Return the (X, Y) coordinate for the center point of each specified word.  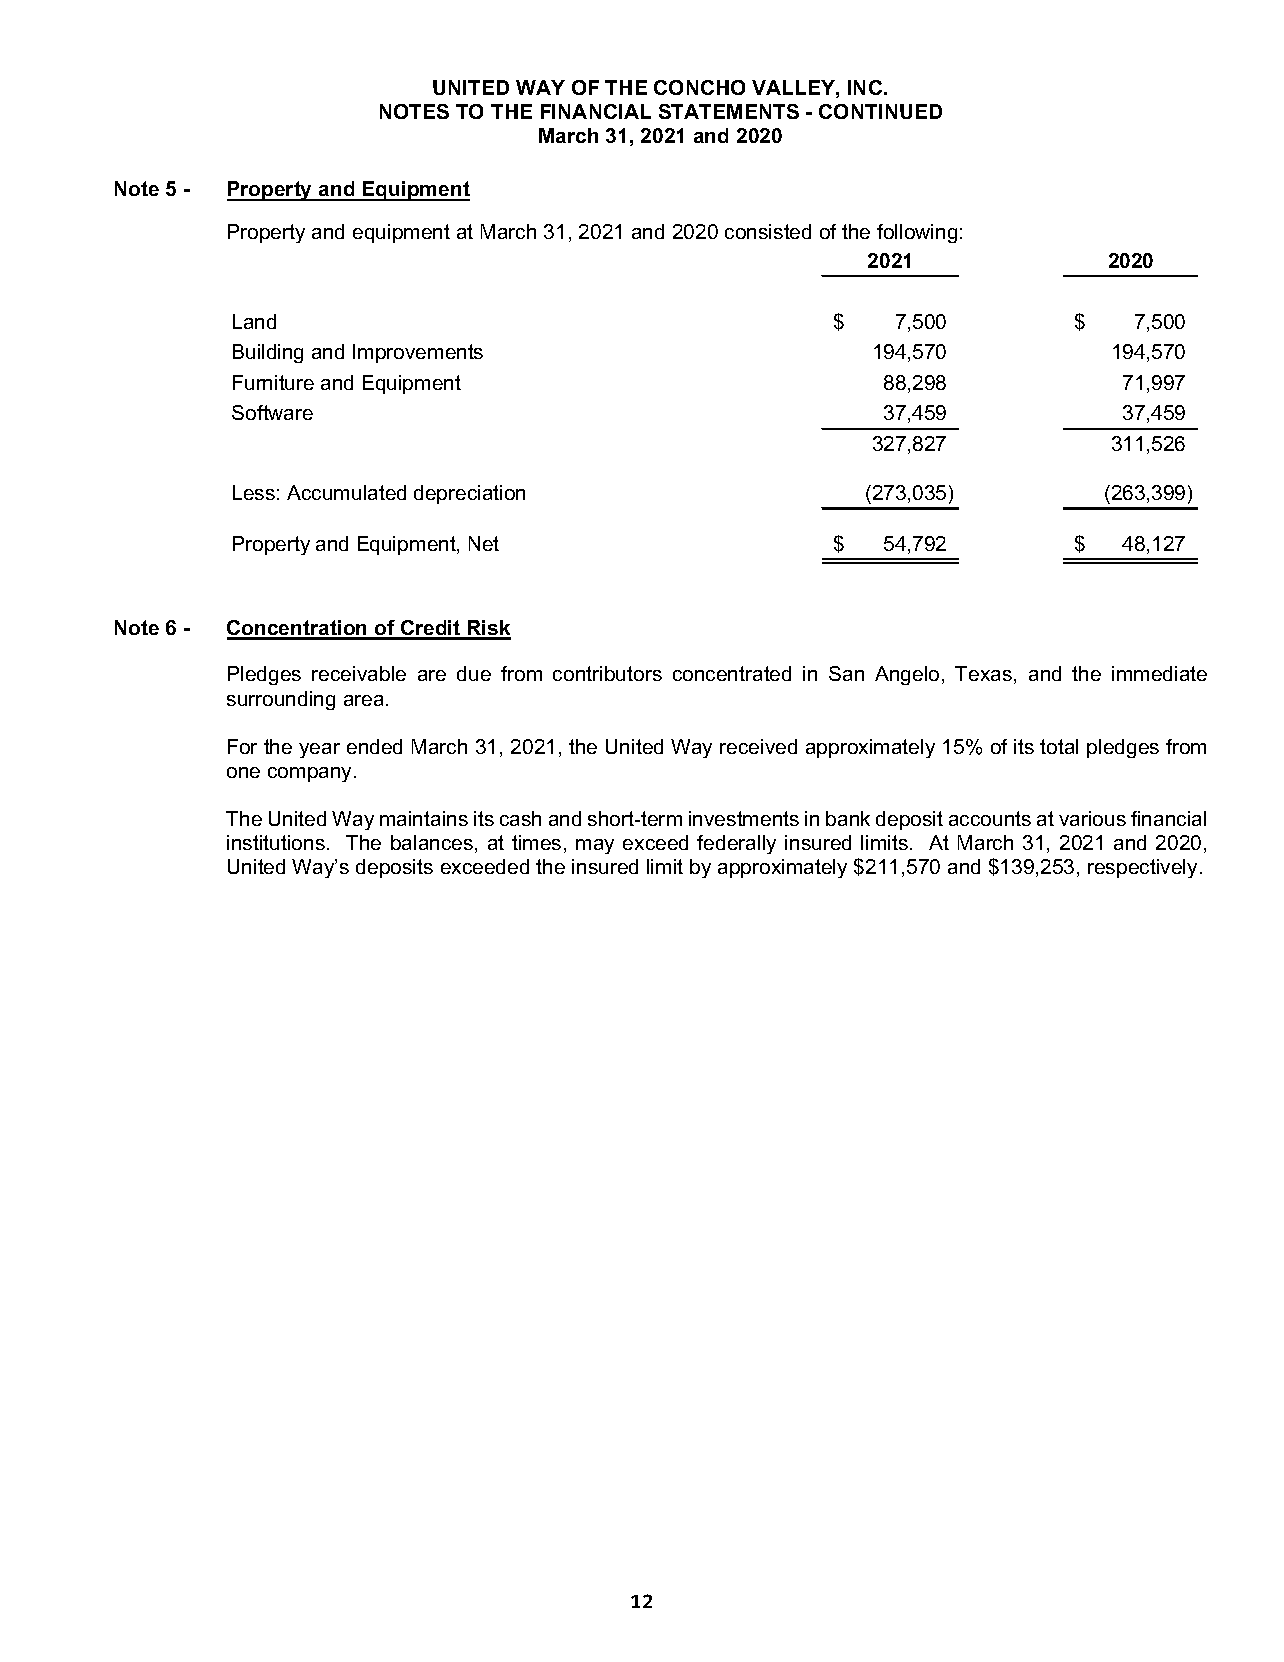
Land (254, 321)
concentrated (732, 673)
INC (866, 87)
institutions (276, 842)
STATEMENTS (729, 111)
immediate (1159, 673)
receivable (359, 673)
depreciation (469, 494)
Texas (985, 675)
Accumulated (346, 492)
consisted (768, 231)
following (917, 233)
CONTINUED (880, 111)
